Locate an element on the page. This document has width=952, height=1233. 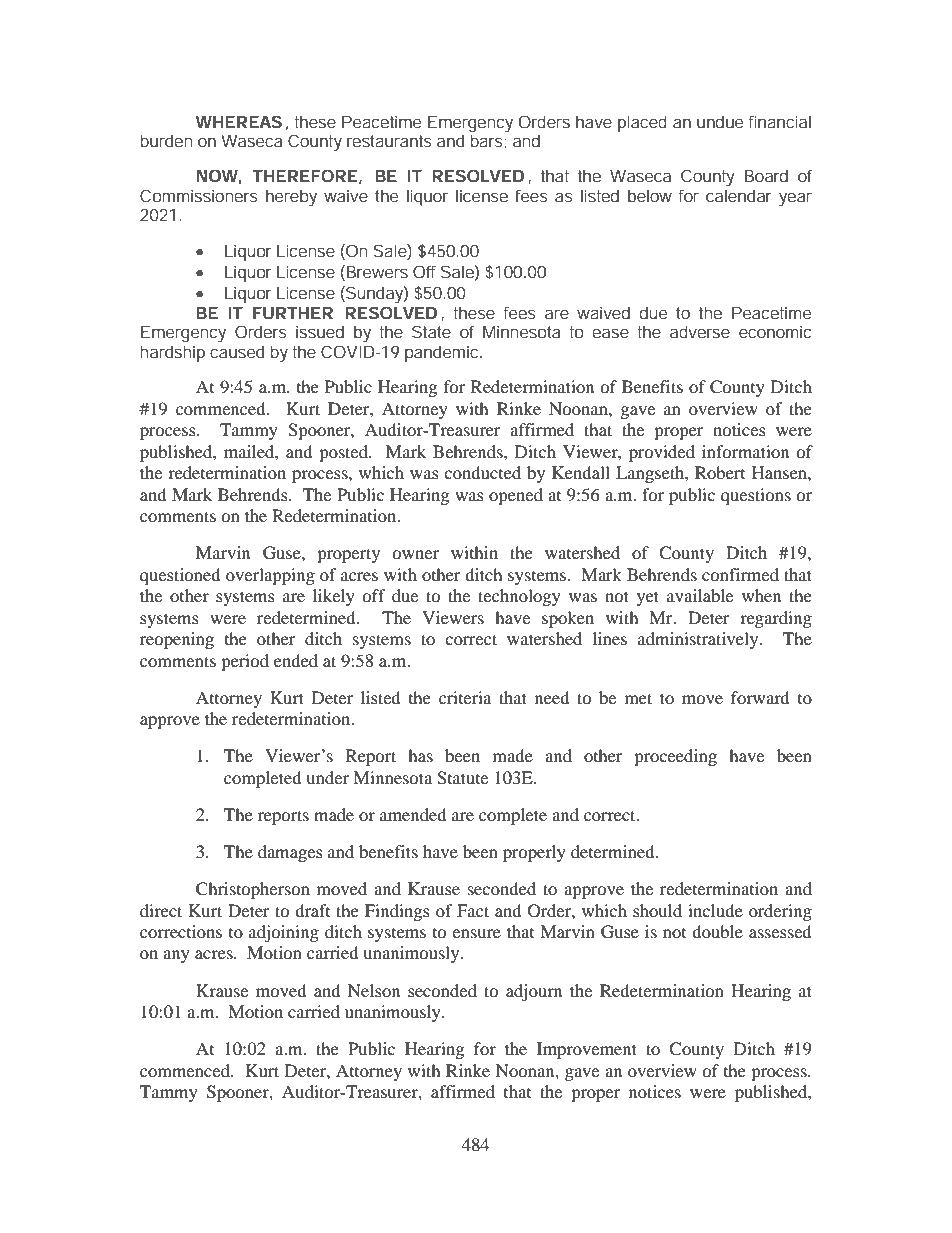
burden is located at coordinates (166, 140).
